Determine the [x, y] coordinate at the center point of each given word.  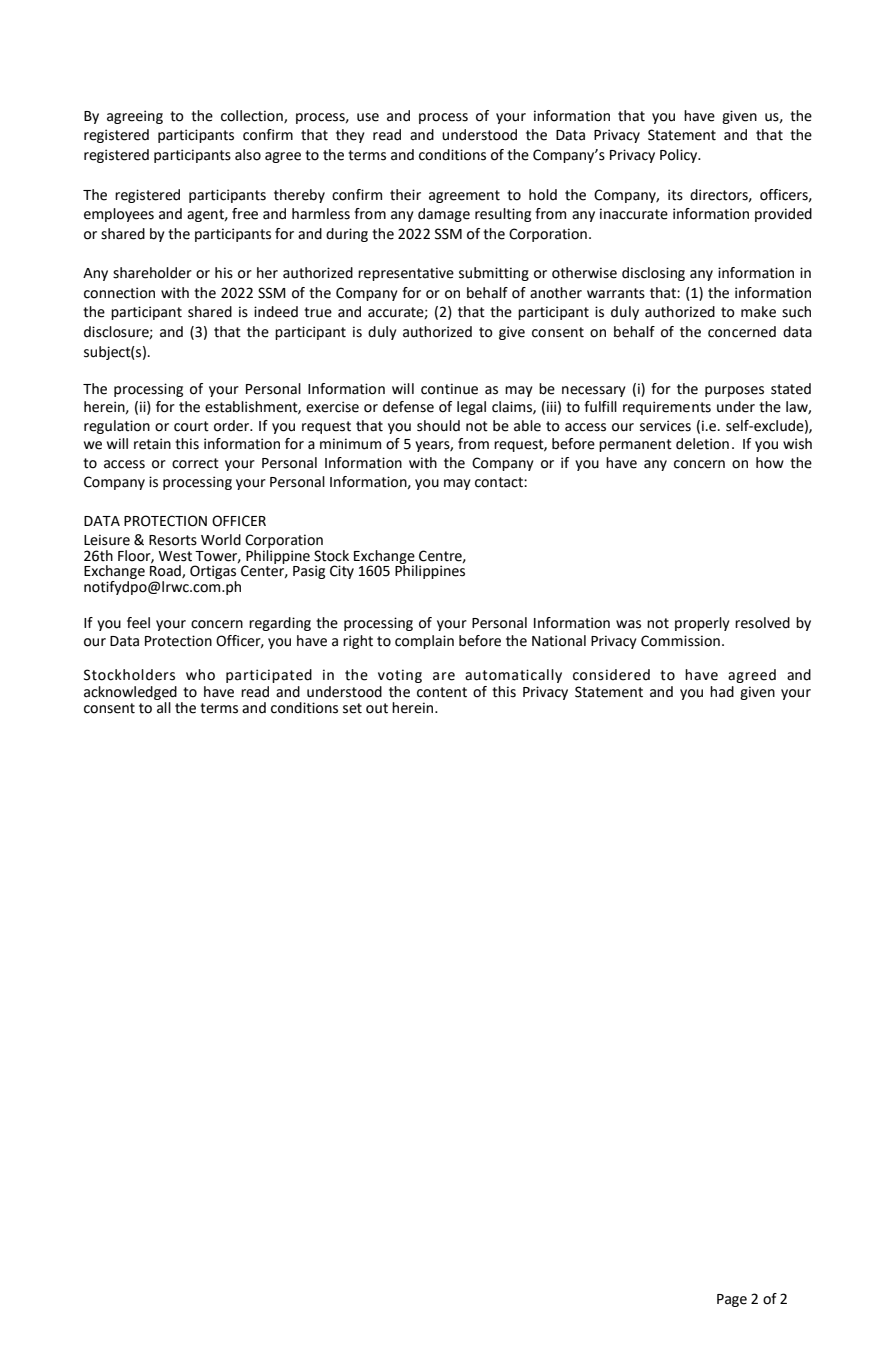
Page [732, 1300]
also [248, 155]
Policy [680, 156]
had [722, 692]
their [405, 195]
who [200, 675]
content [442, 692]
